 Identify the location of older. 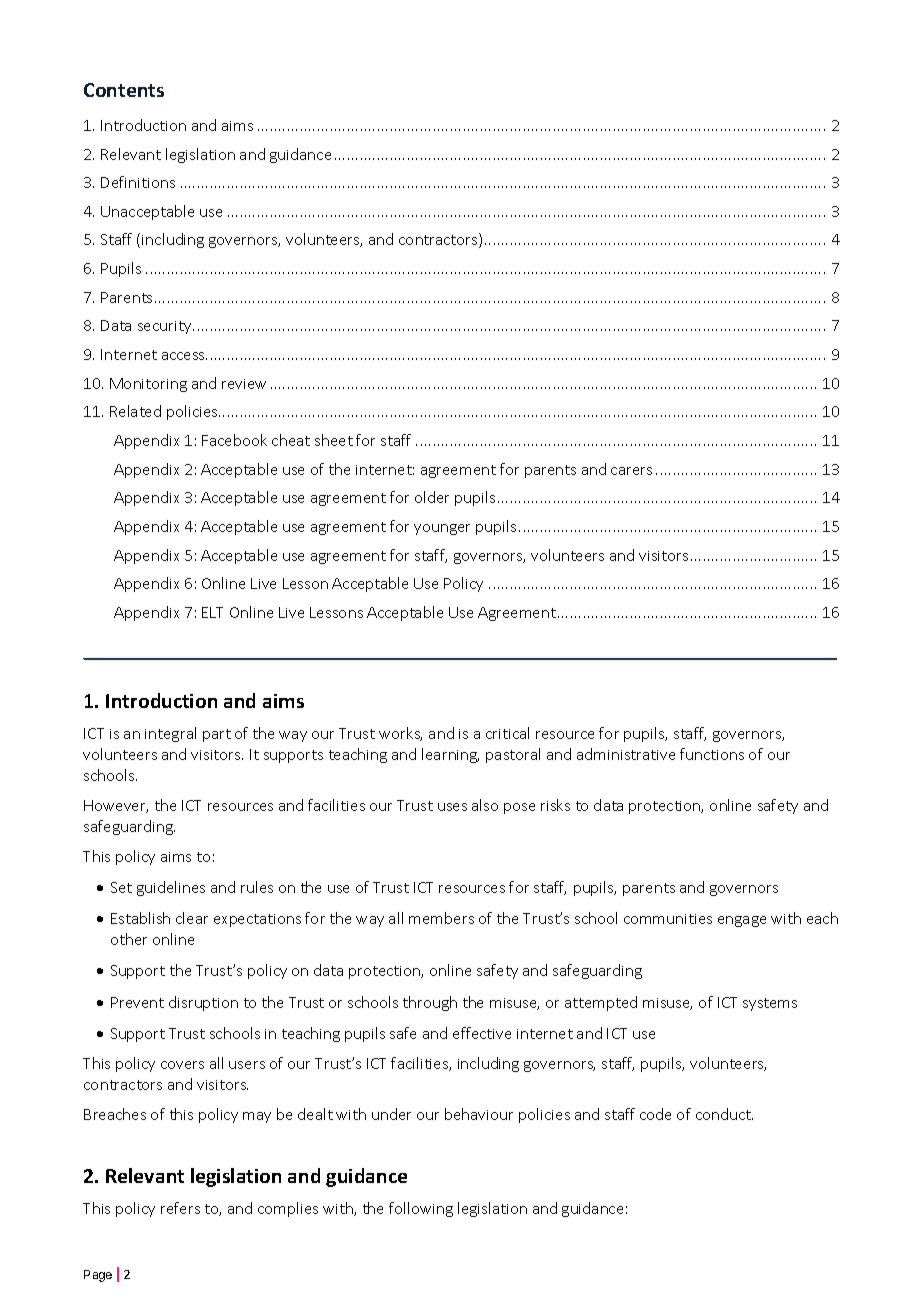
(432, 497).
